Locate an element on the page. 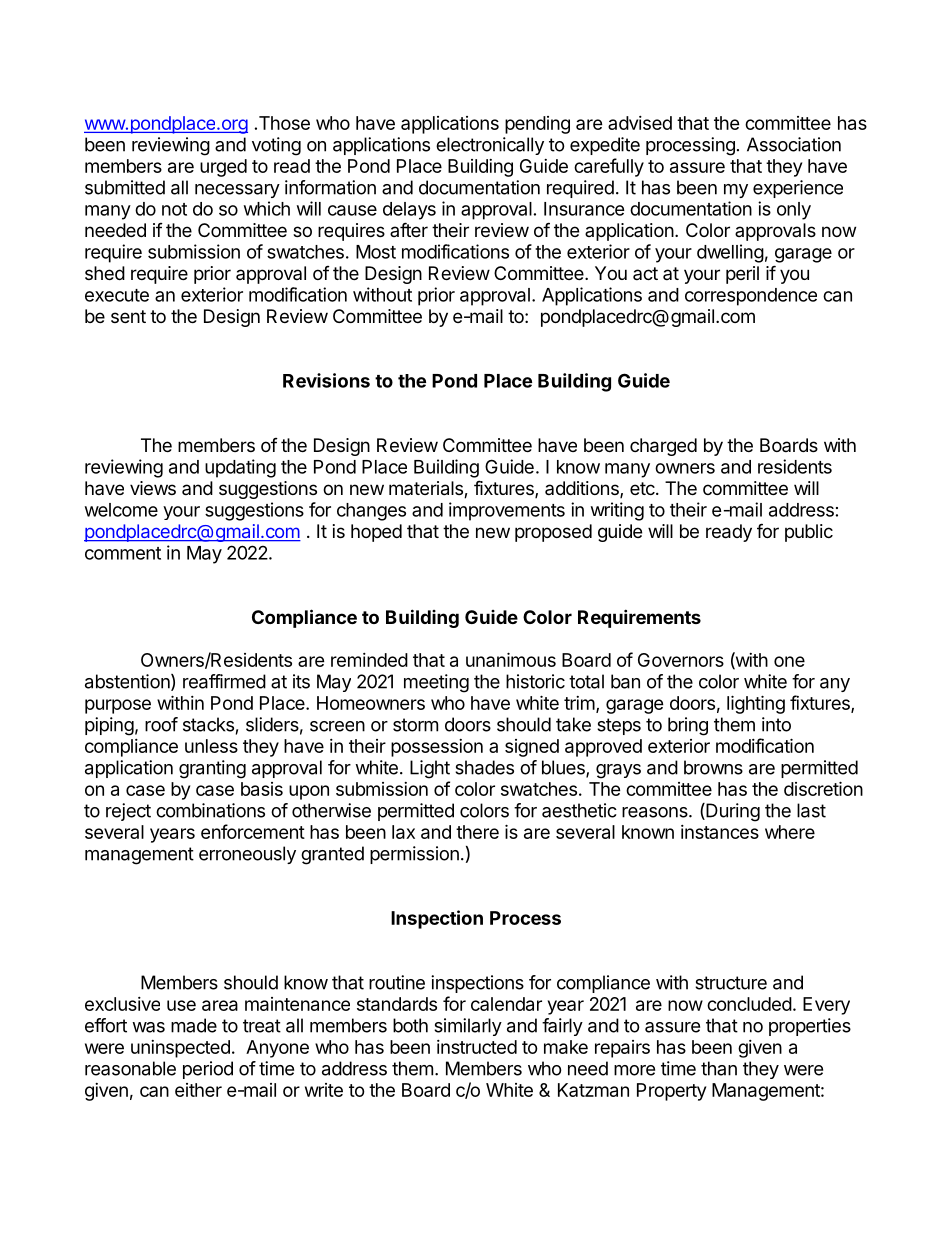  there is located at coordinates (477, 832).
